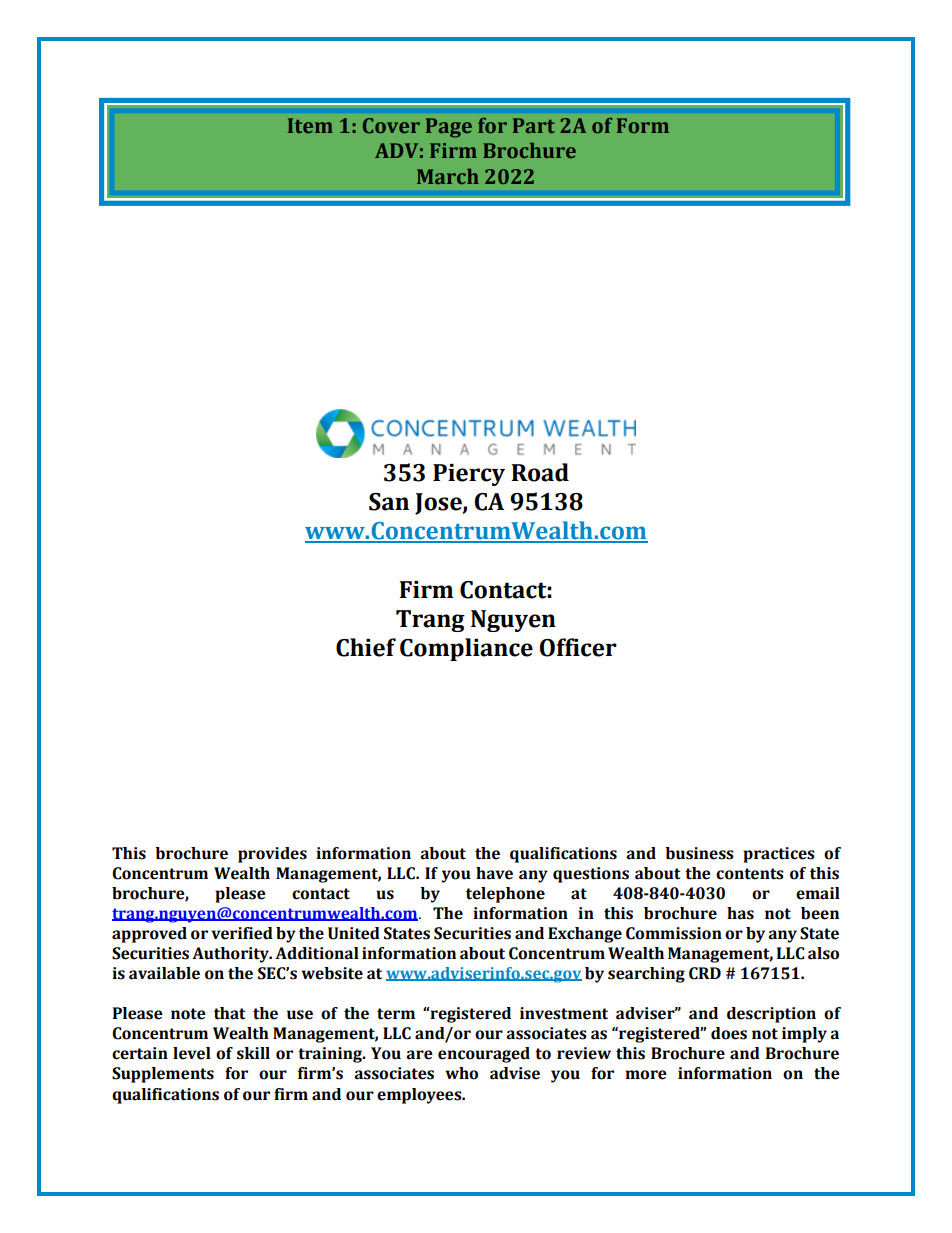  Describe the element at coordinates (192, 1053) in the screenshot. I see `level` at that location.
